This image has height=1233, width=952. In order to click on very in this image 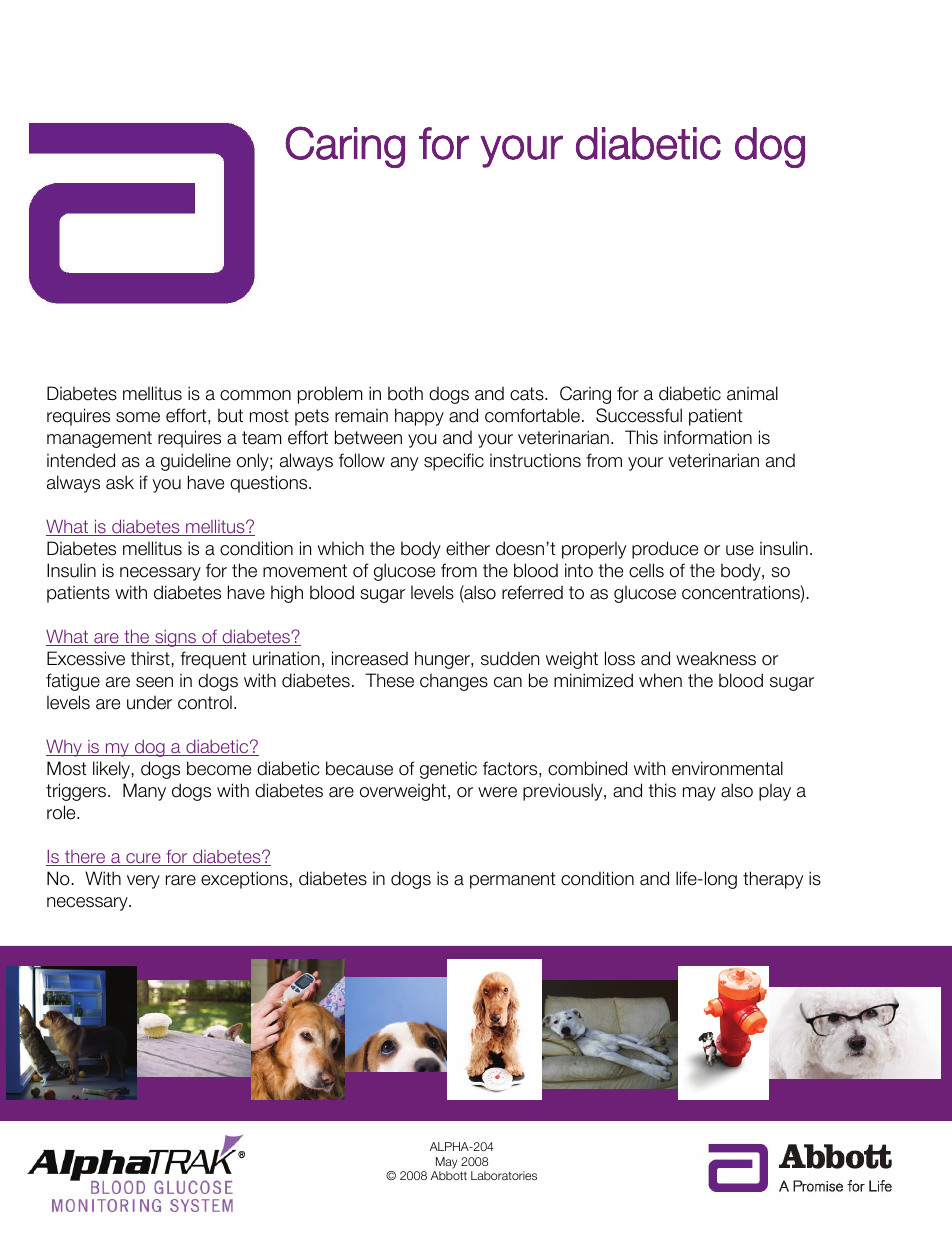, I will do `click(143, 882)`.
